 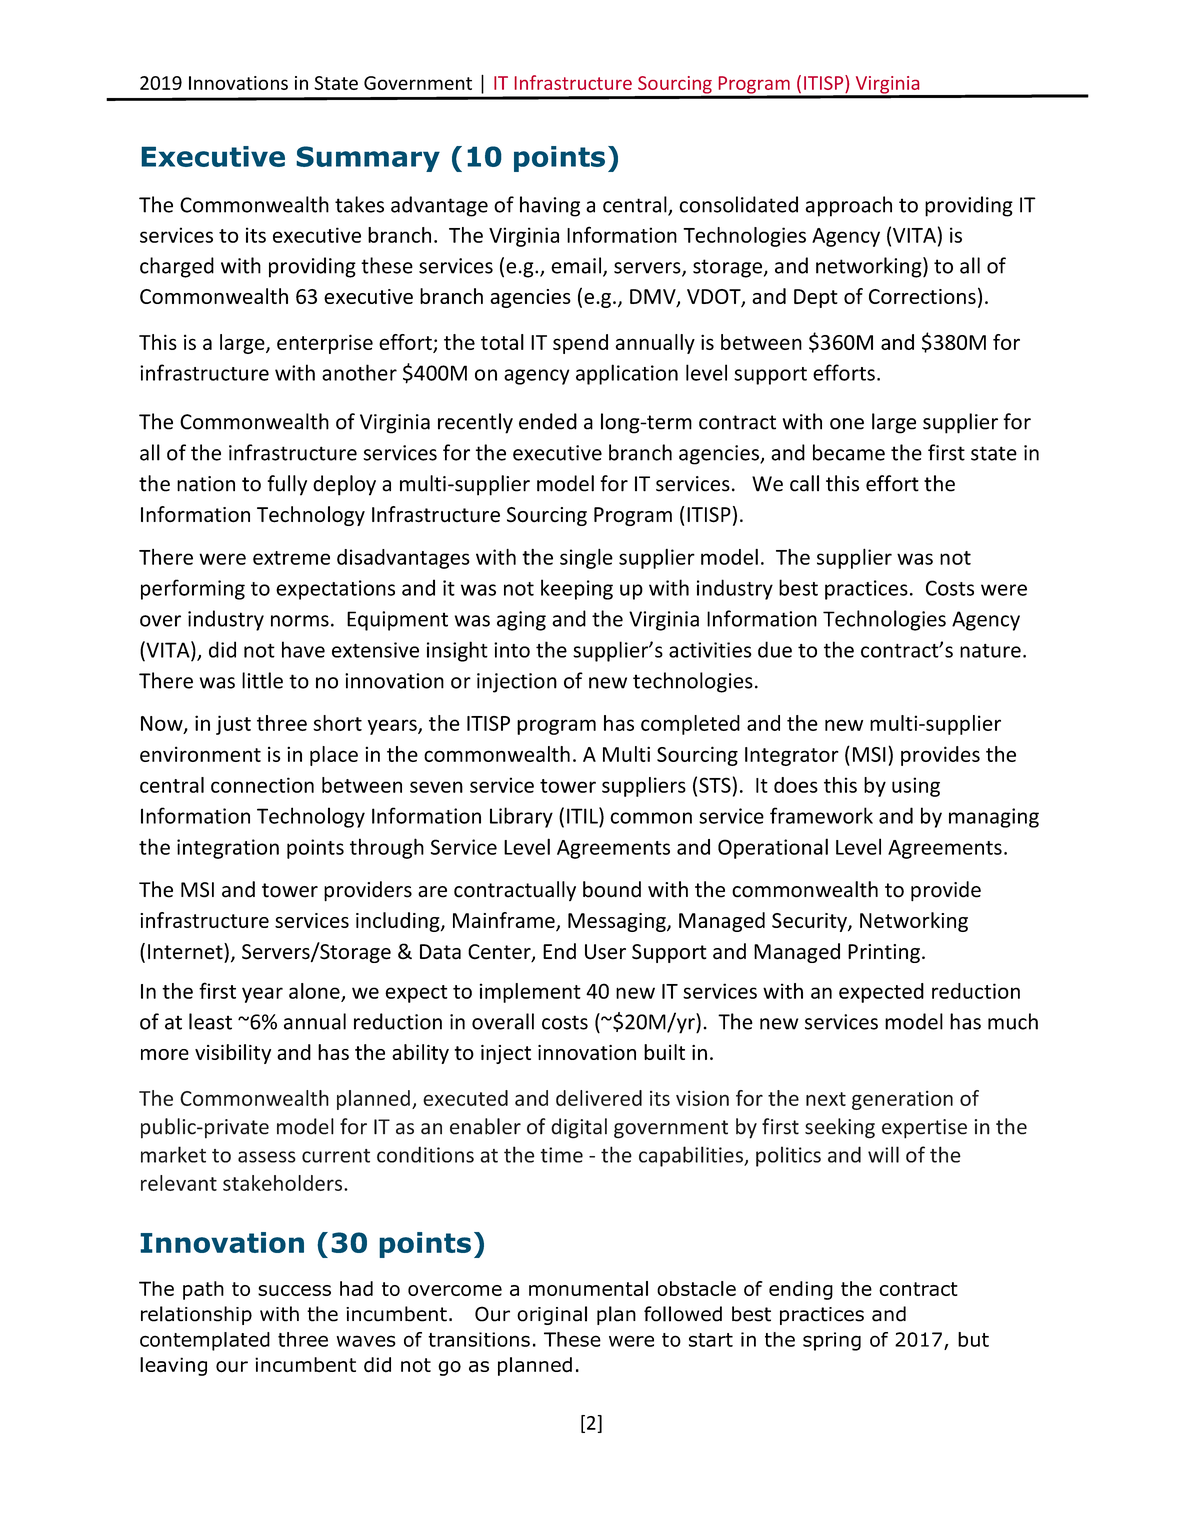 I want to click on ITIL, so click(x=583, y=815).
